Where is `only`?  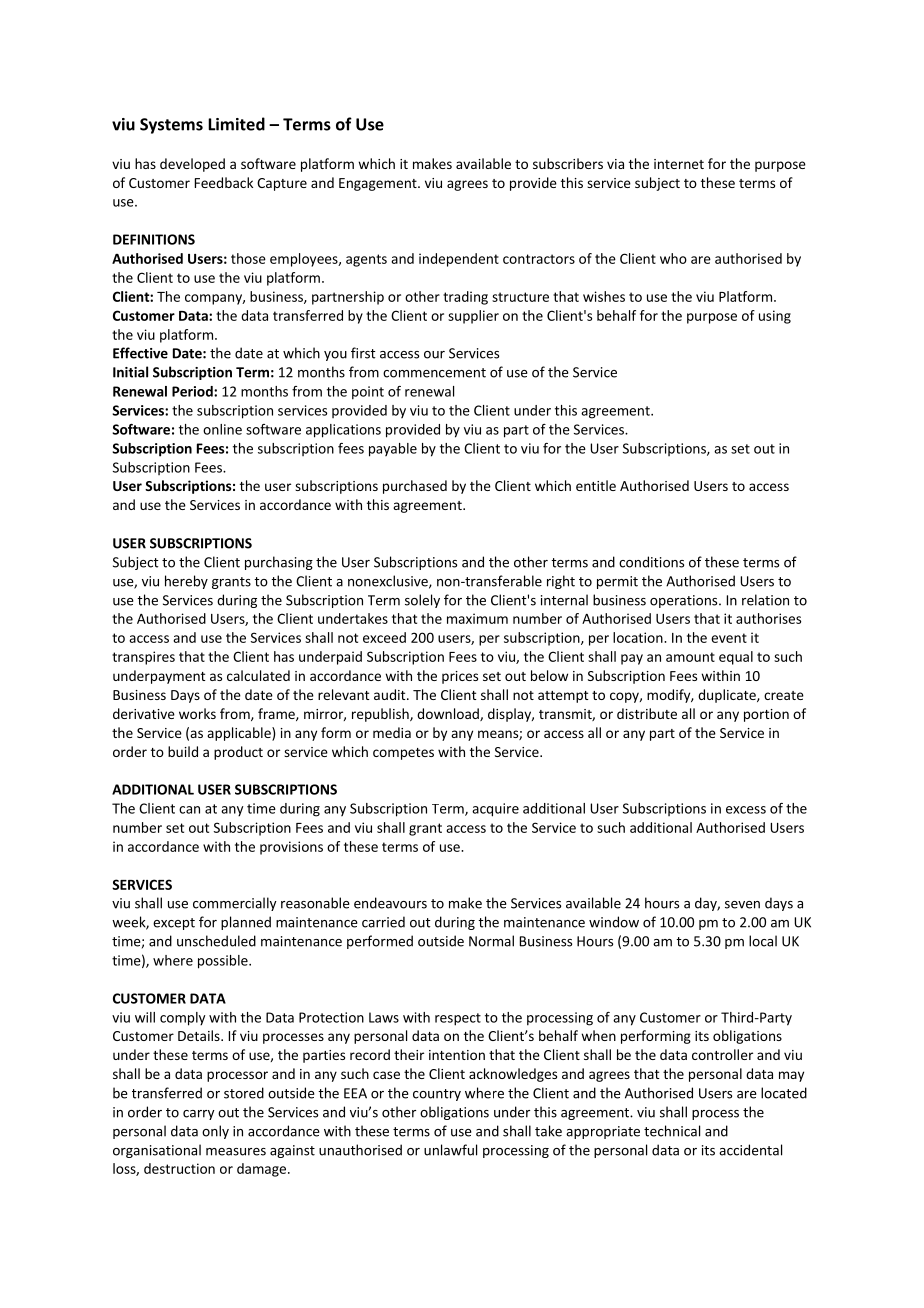 only is located at coordinates (215, 1132).
